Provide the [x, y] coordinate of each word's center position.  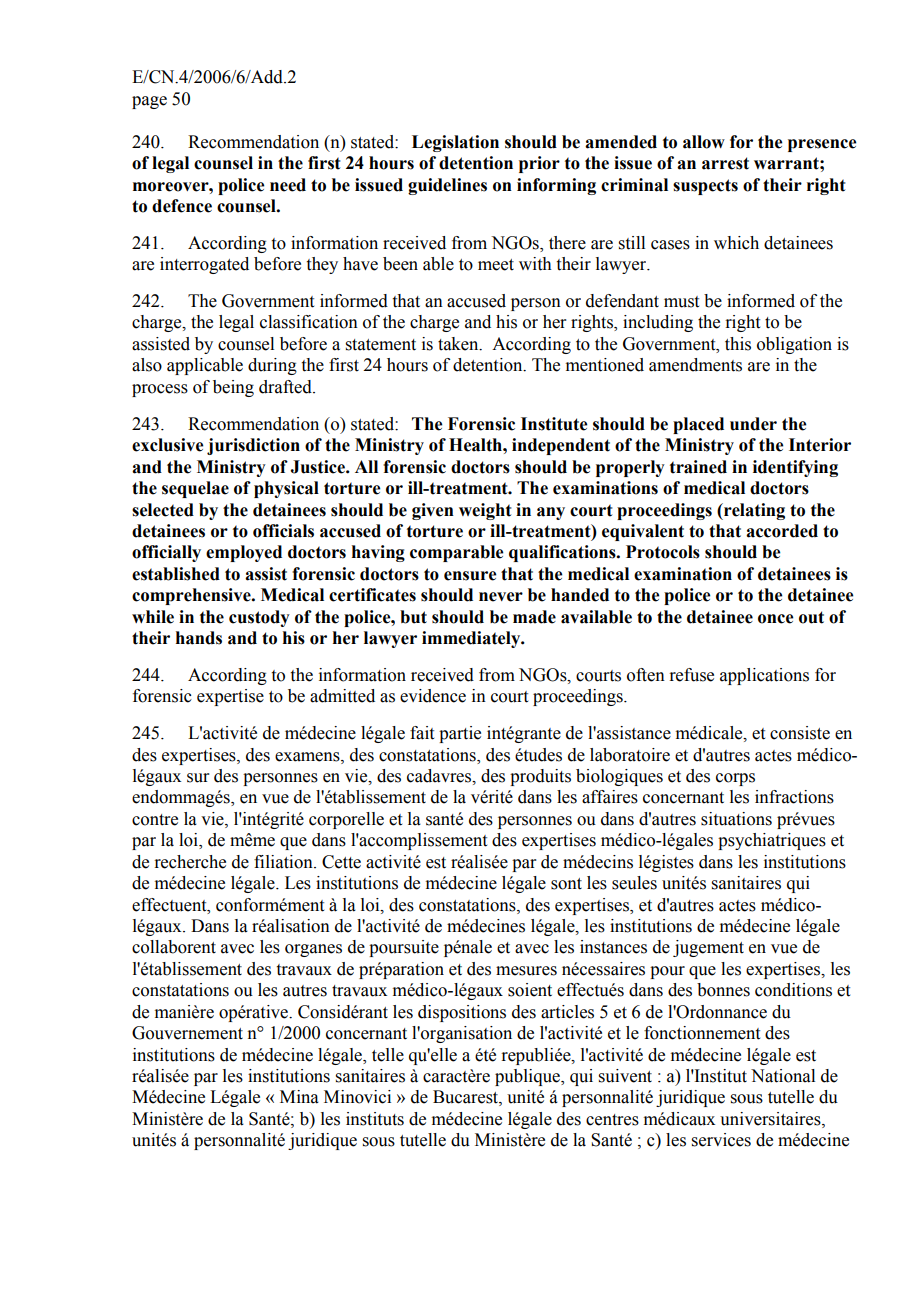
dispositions [462, 1013]
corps [735, 779]
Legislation [455, 143]
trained [698, 467]
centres [612, 1120]
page [149, 102]
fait [422, 733]
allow [704, 142]
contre [155, 820]
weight [485, 511]
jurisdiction [253, 446]
